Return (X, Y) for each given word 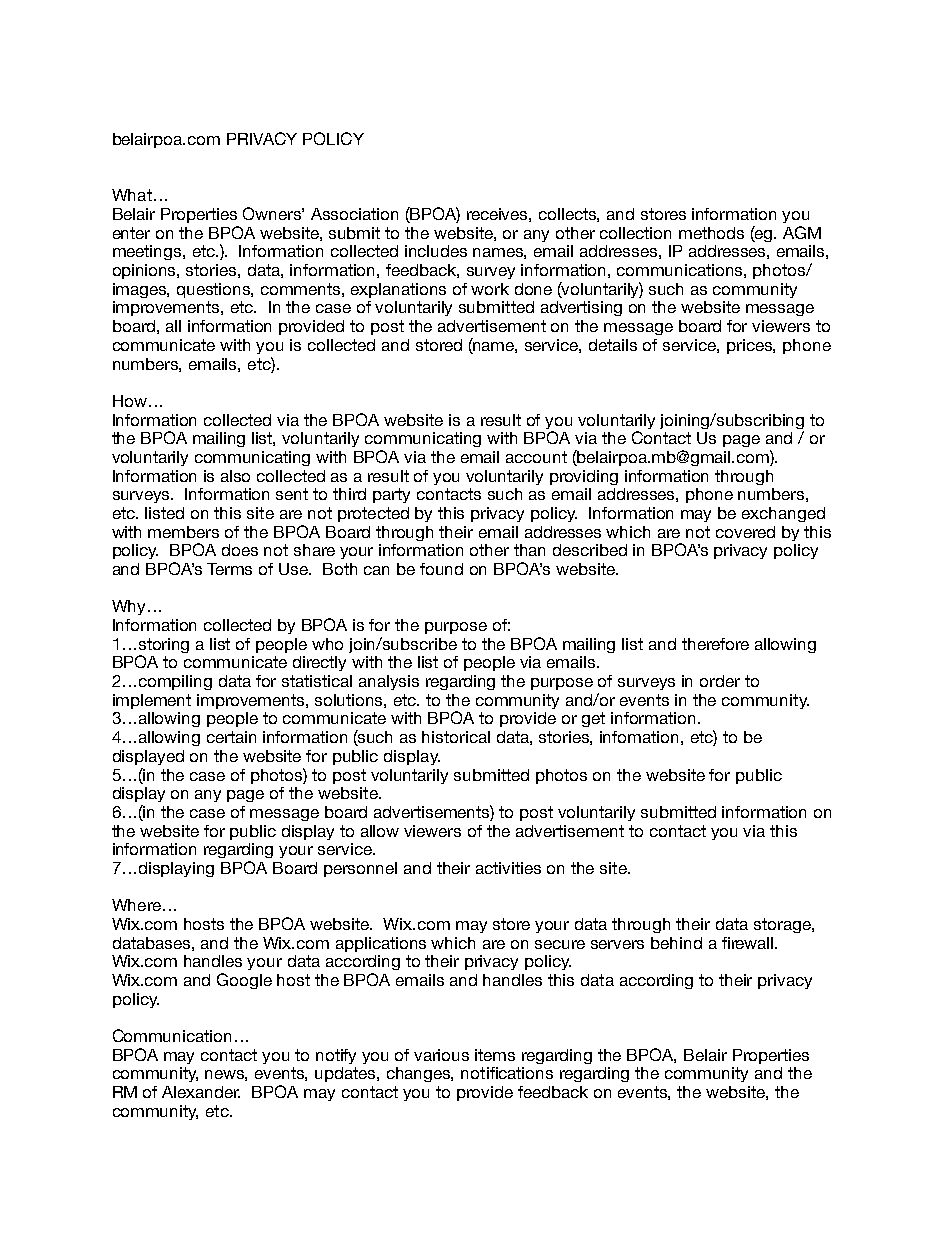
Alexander (201, 1092)
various (441, 1055)
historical (456, 737)
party (391, 495)
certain (231, 737)
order (720, 681)
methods (711, 233)
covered (745, 532)
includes (436, 251)
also (235, 476)
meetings (148, 252)
